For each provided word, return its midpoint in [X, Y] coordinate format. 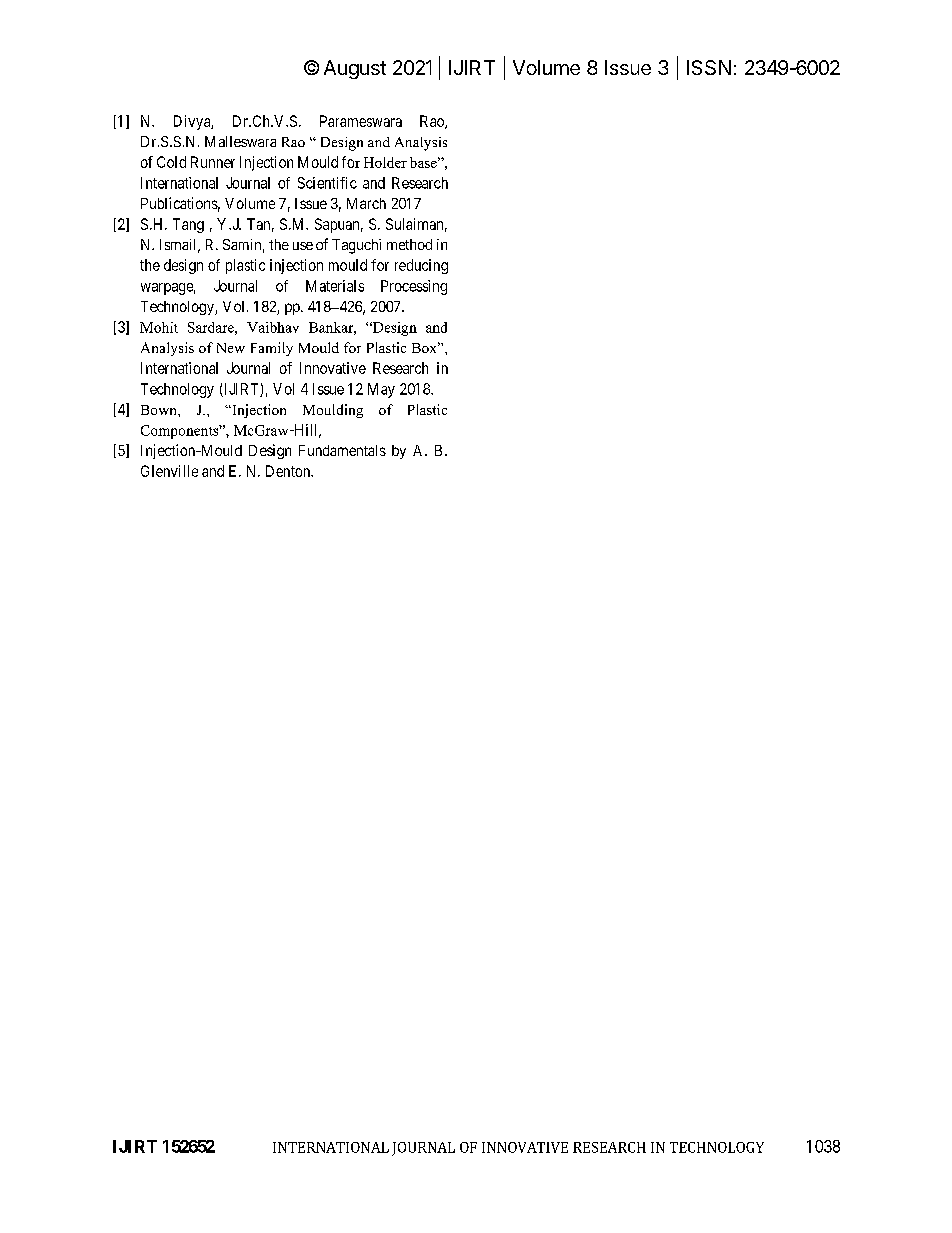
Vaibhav [273, 327]
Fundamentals [342, 450]
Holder [385, 162]
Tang [188, 225]
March [366, 203]
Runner [213, 162]
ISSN [709, 67]
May [381, 390]
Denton [289, 471]
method [409, 244]
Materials [335, 286]
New [231, 348]
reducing [421, 266]
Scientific [327, 183]
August [355, 69]
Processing [414, 287]
